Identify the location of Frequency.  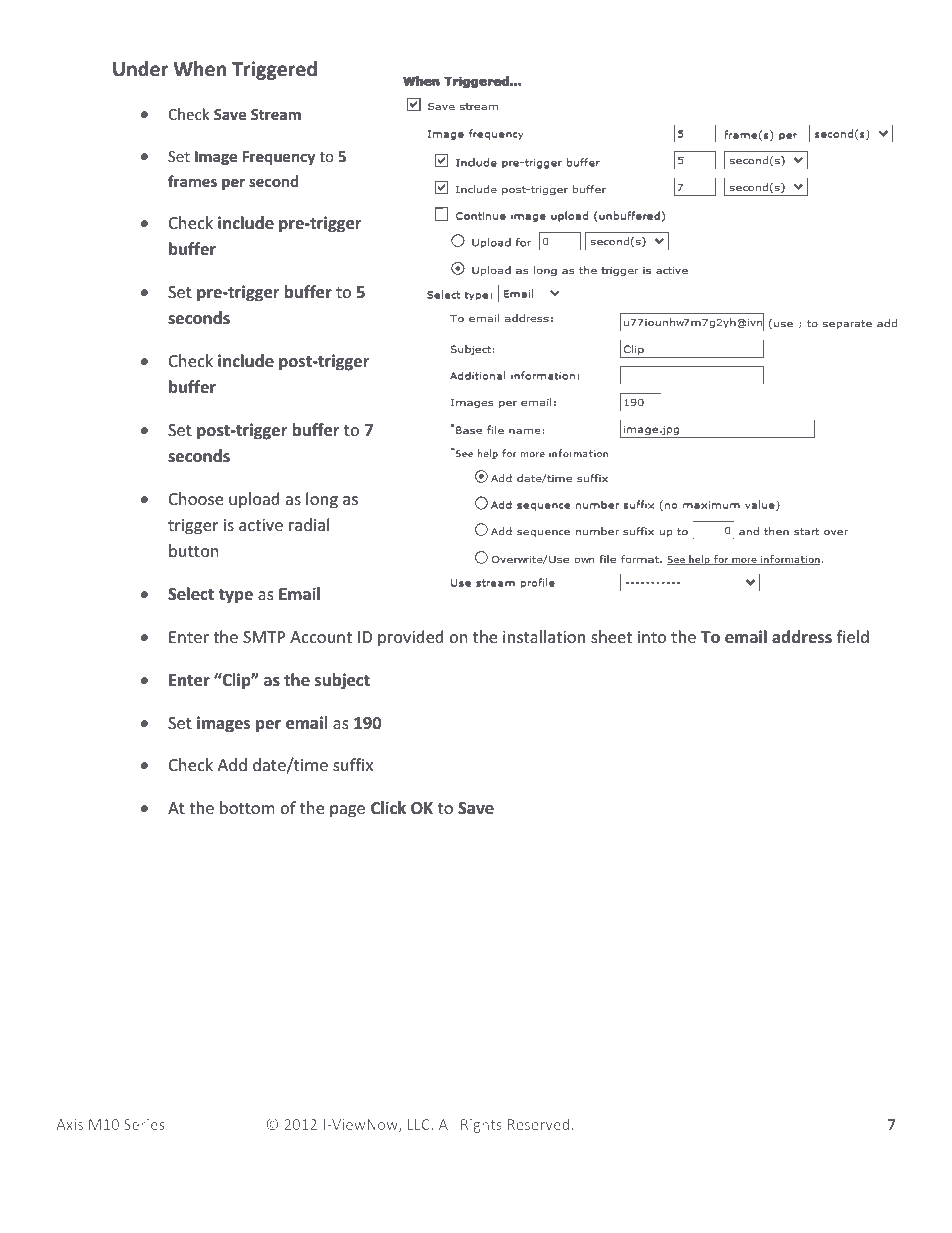
(279, 158).
